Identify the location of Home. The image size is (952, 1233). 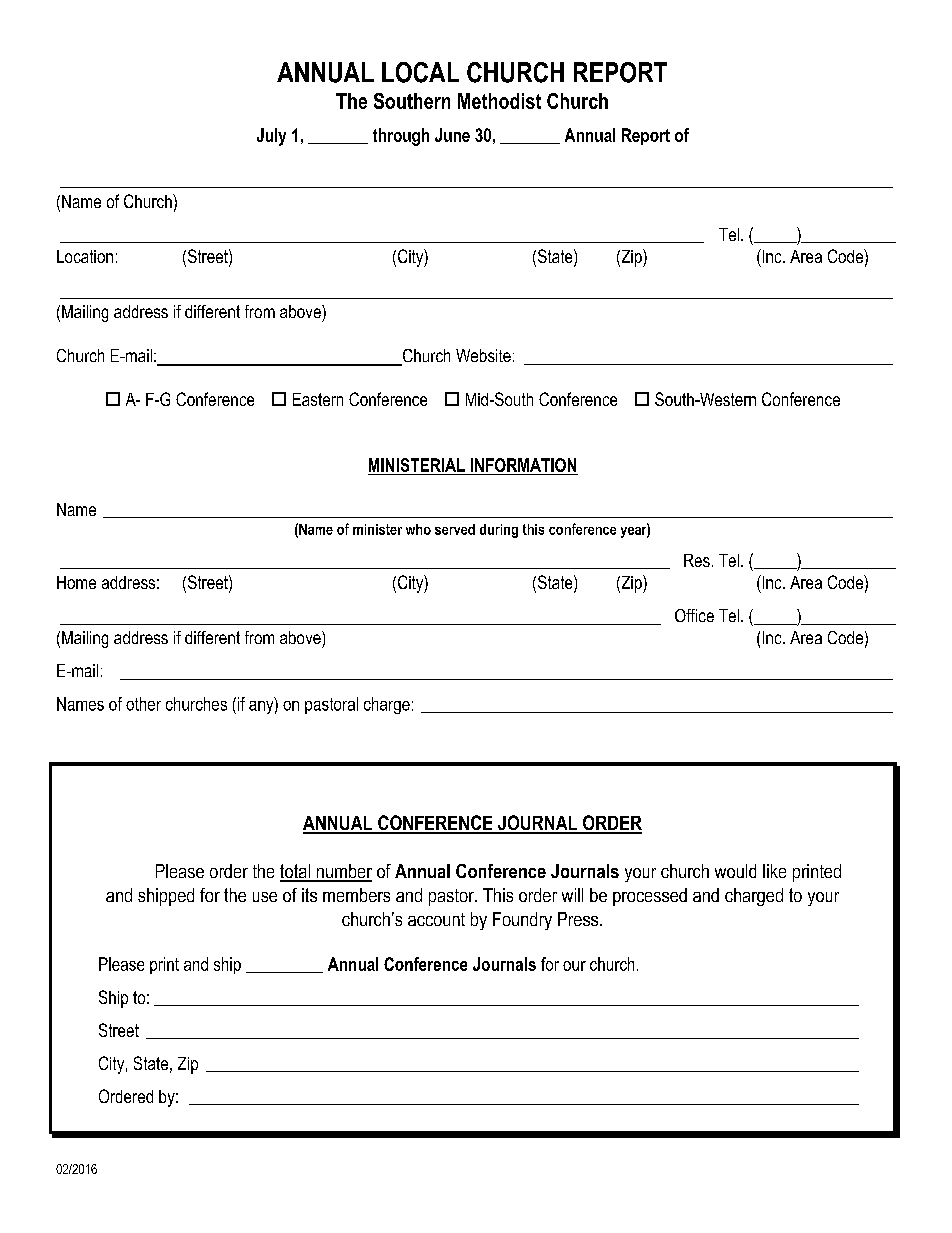
(76, 582).
